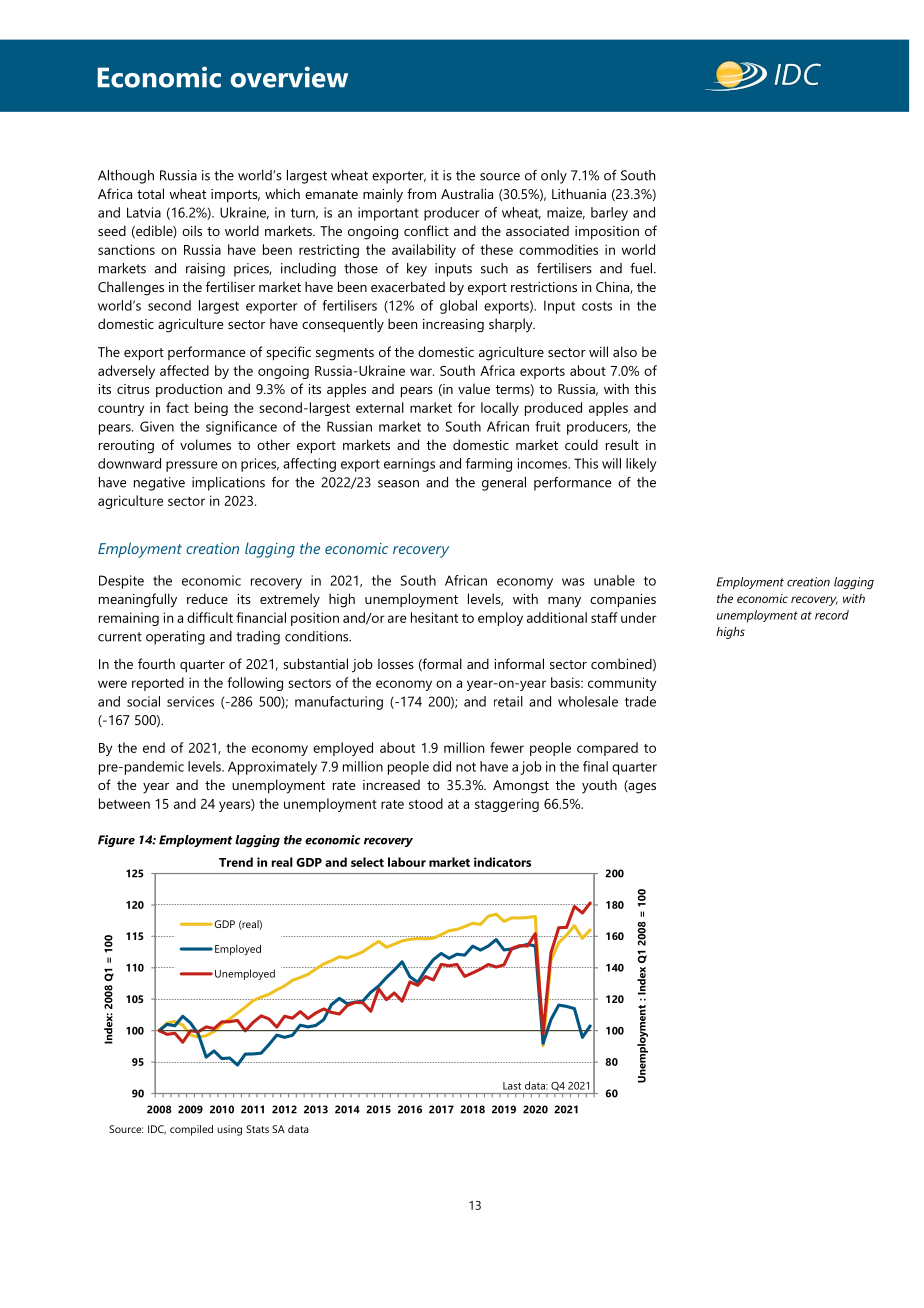 The image size is (924, 1308). What do you see at coordinates (190, 701) in the document?
I see `services` at bounding box center [190, 701].
